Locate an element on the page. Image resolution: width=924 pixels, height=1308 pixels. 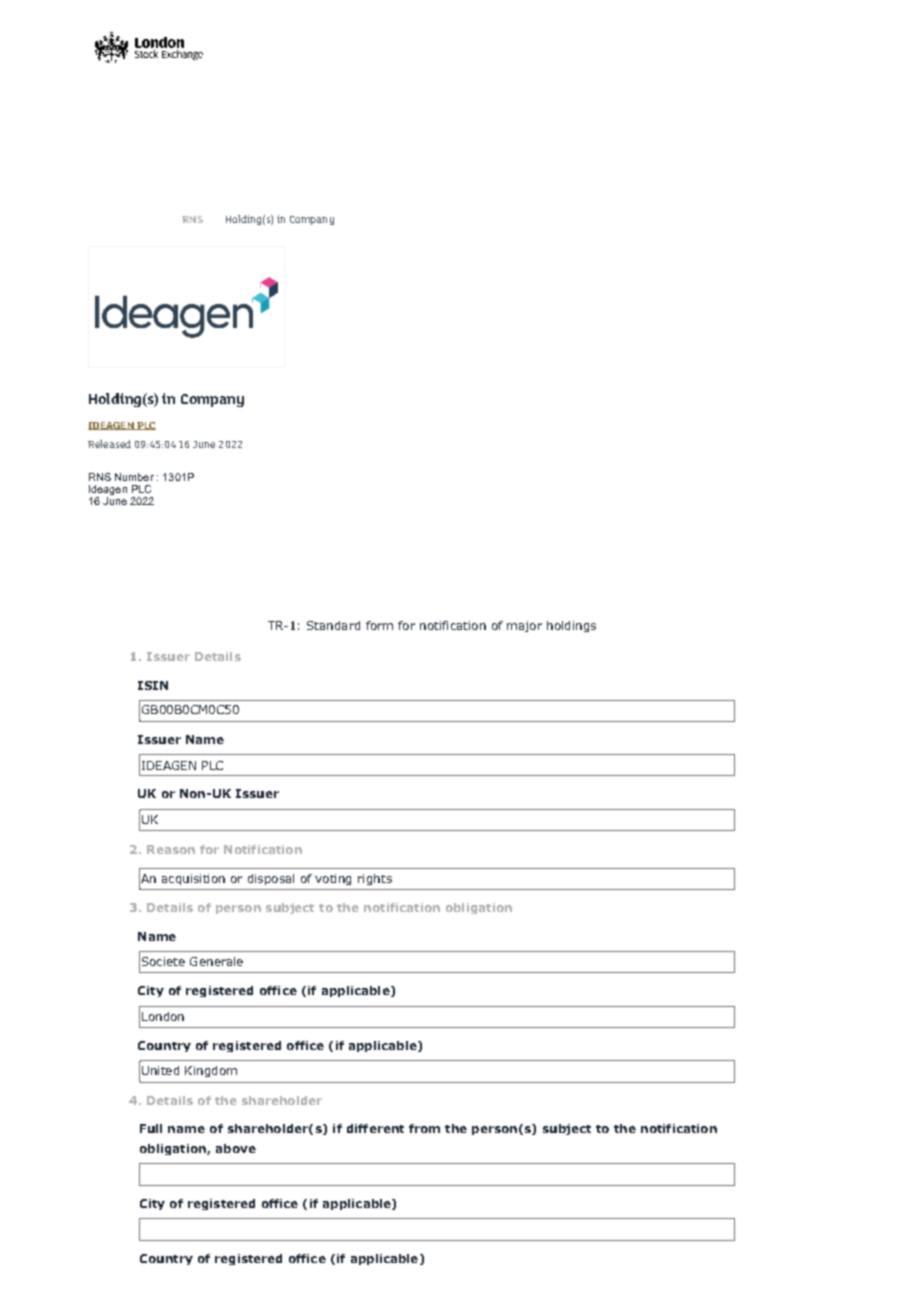
acquisition is located at coordinates (193, 879).
